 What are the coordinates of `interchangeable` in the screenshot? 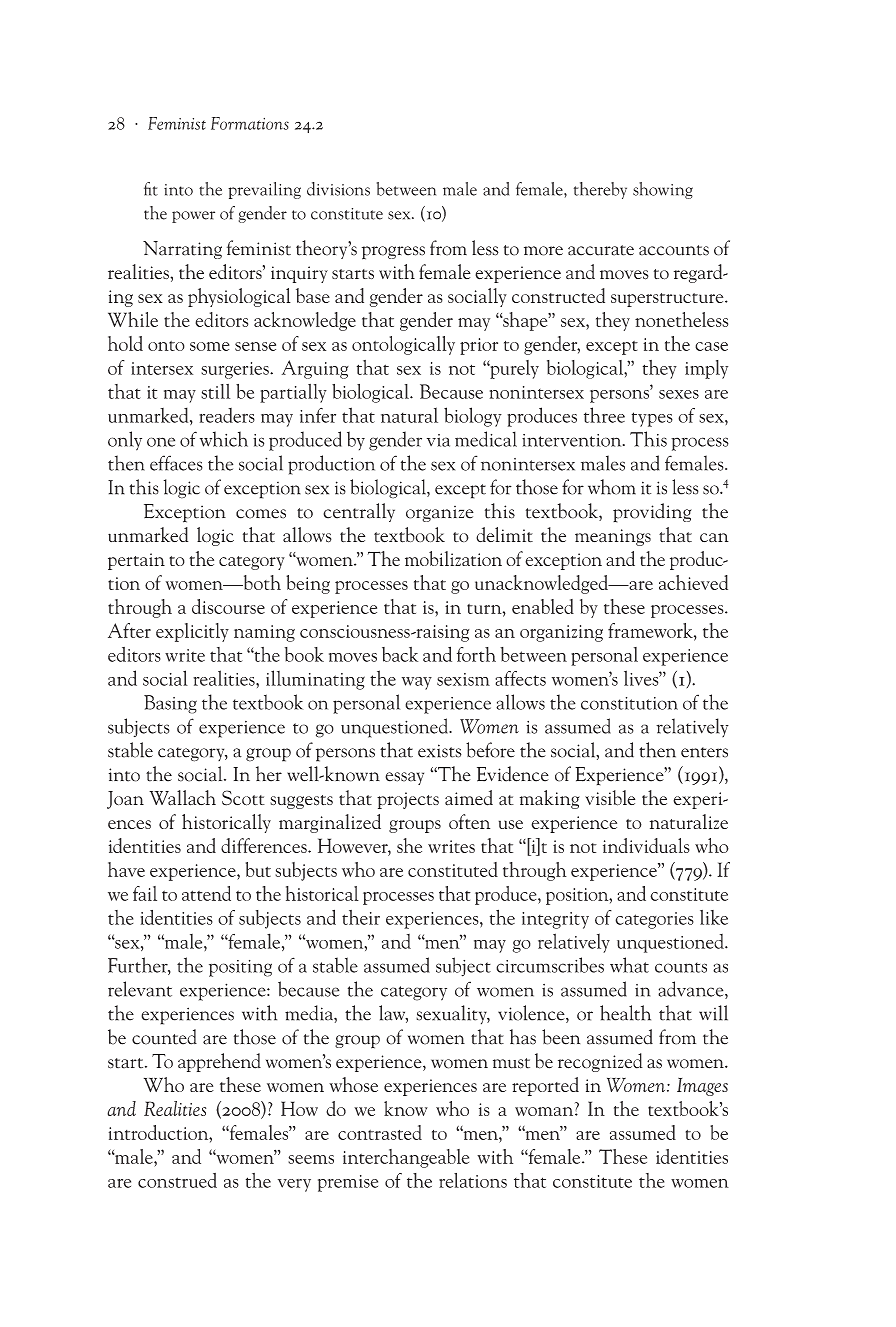 It's located at (406, 1158).
